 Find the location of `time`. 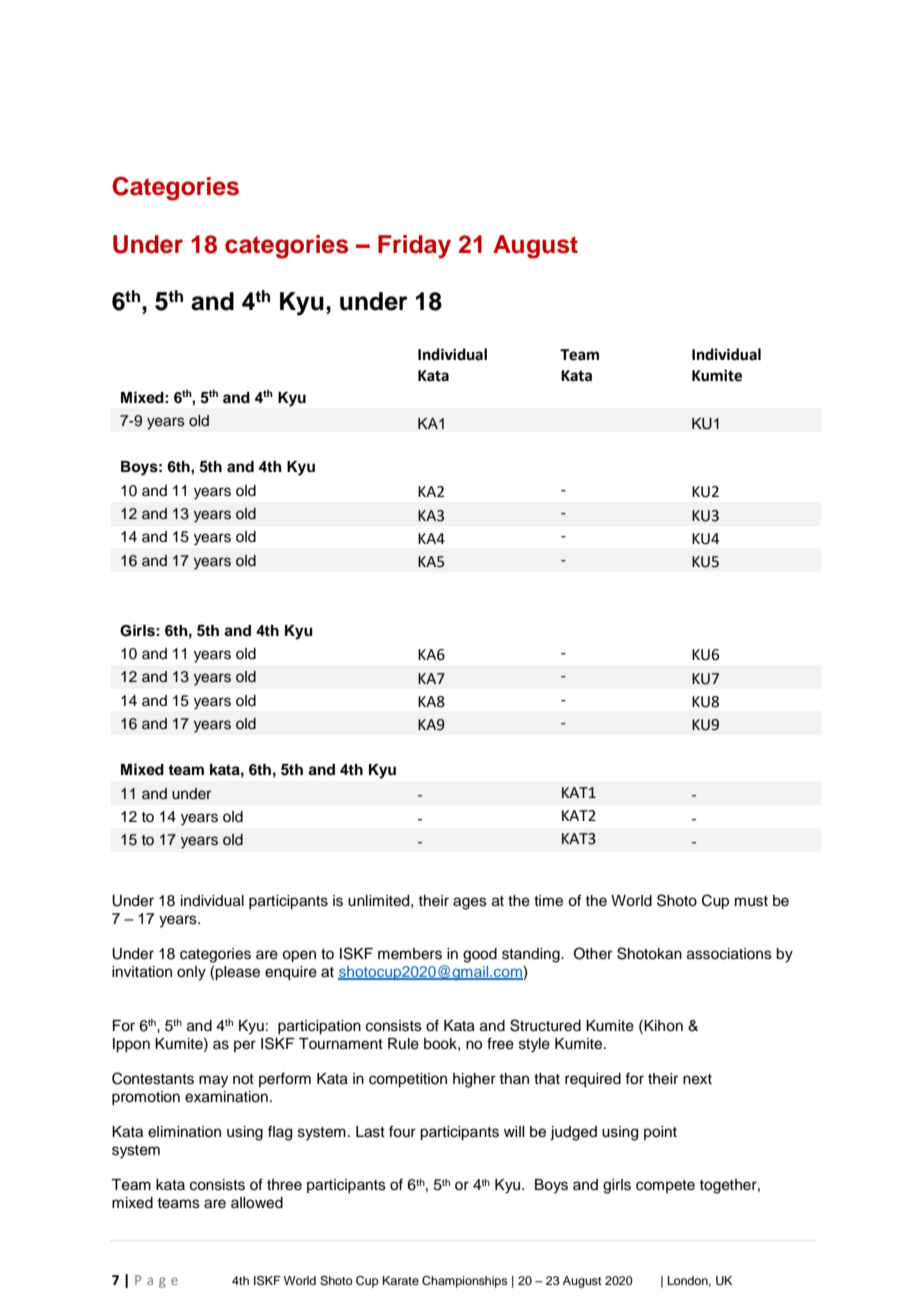

time is located at coordinates (548, 901).
